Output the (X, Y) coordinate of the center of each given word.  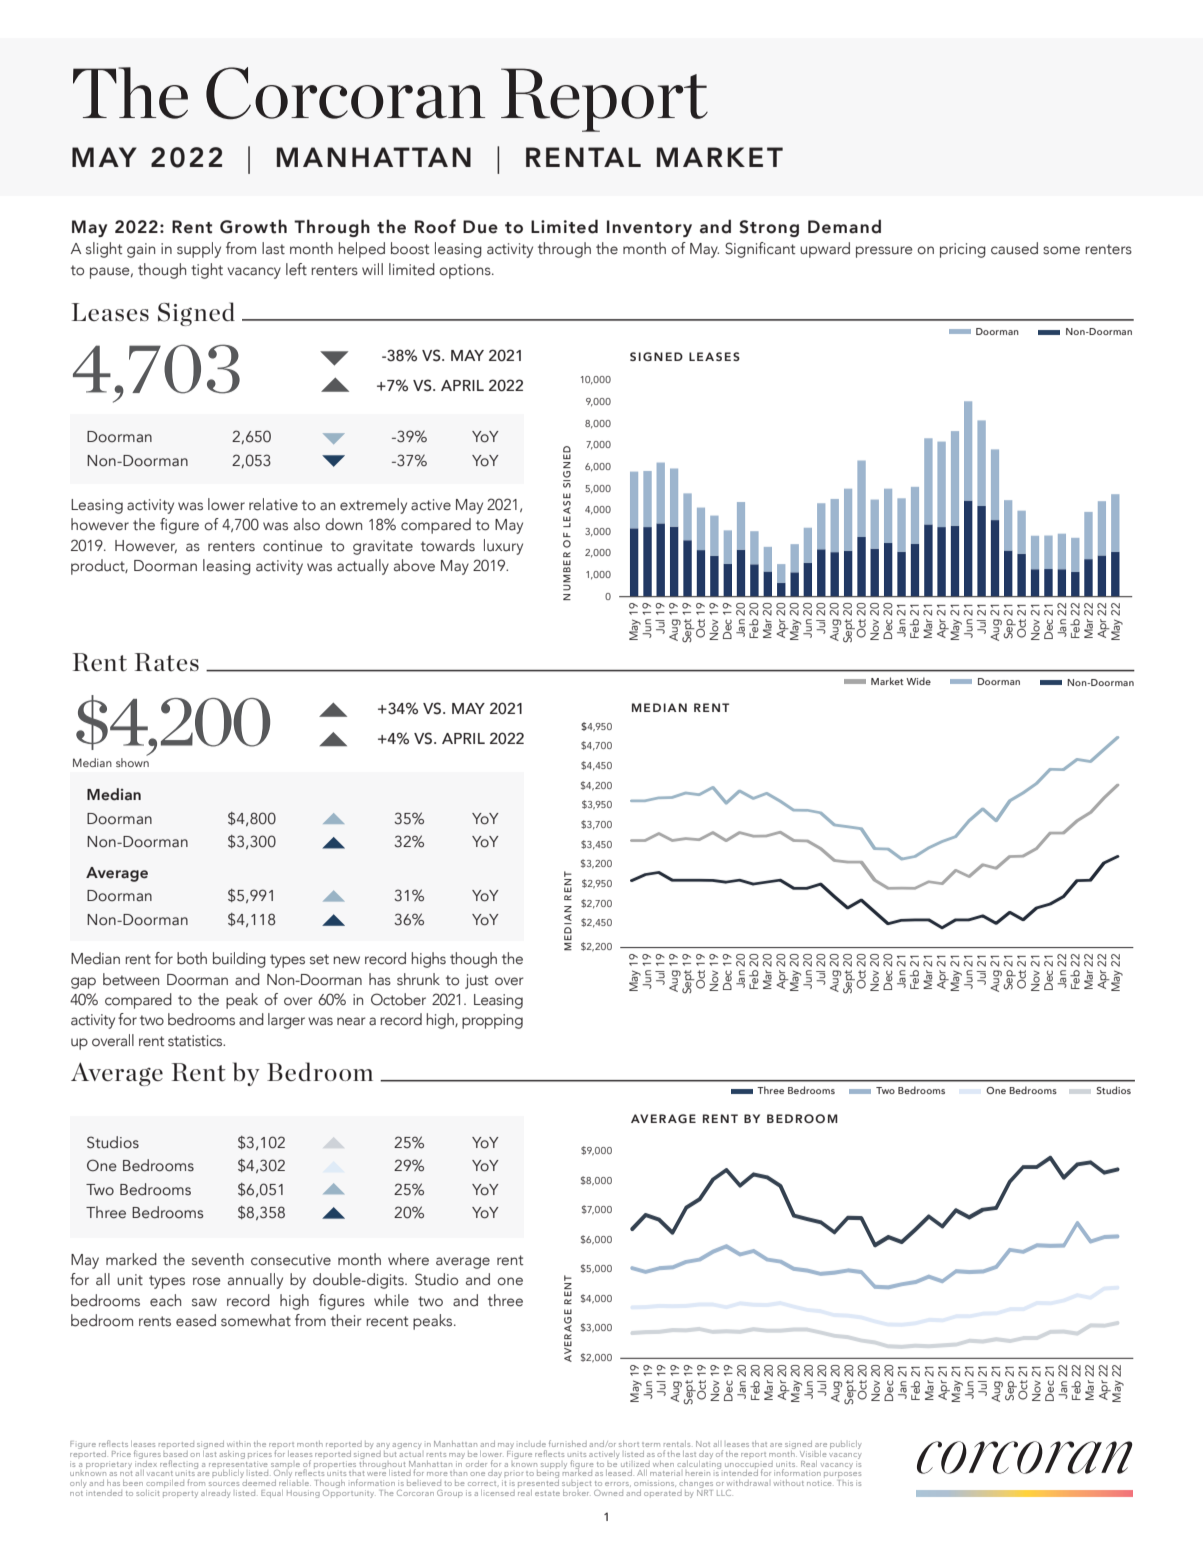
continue (293, 546)
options (466, 271)
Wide (918, 681)
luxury (503, 547)
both (192, 958)
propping (492, 1021)
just (476, 981)
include (532, 1444)
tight (207, 271)
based (175, 1452)
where (408, 1259)
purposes (842, 1476)
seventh (218, 1259)
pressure (884, 252)
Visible (813, 1454)
